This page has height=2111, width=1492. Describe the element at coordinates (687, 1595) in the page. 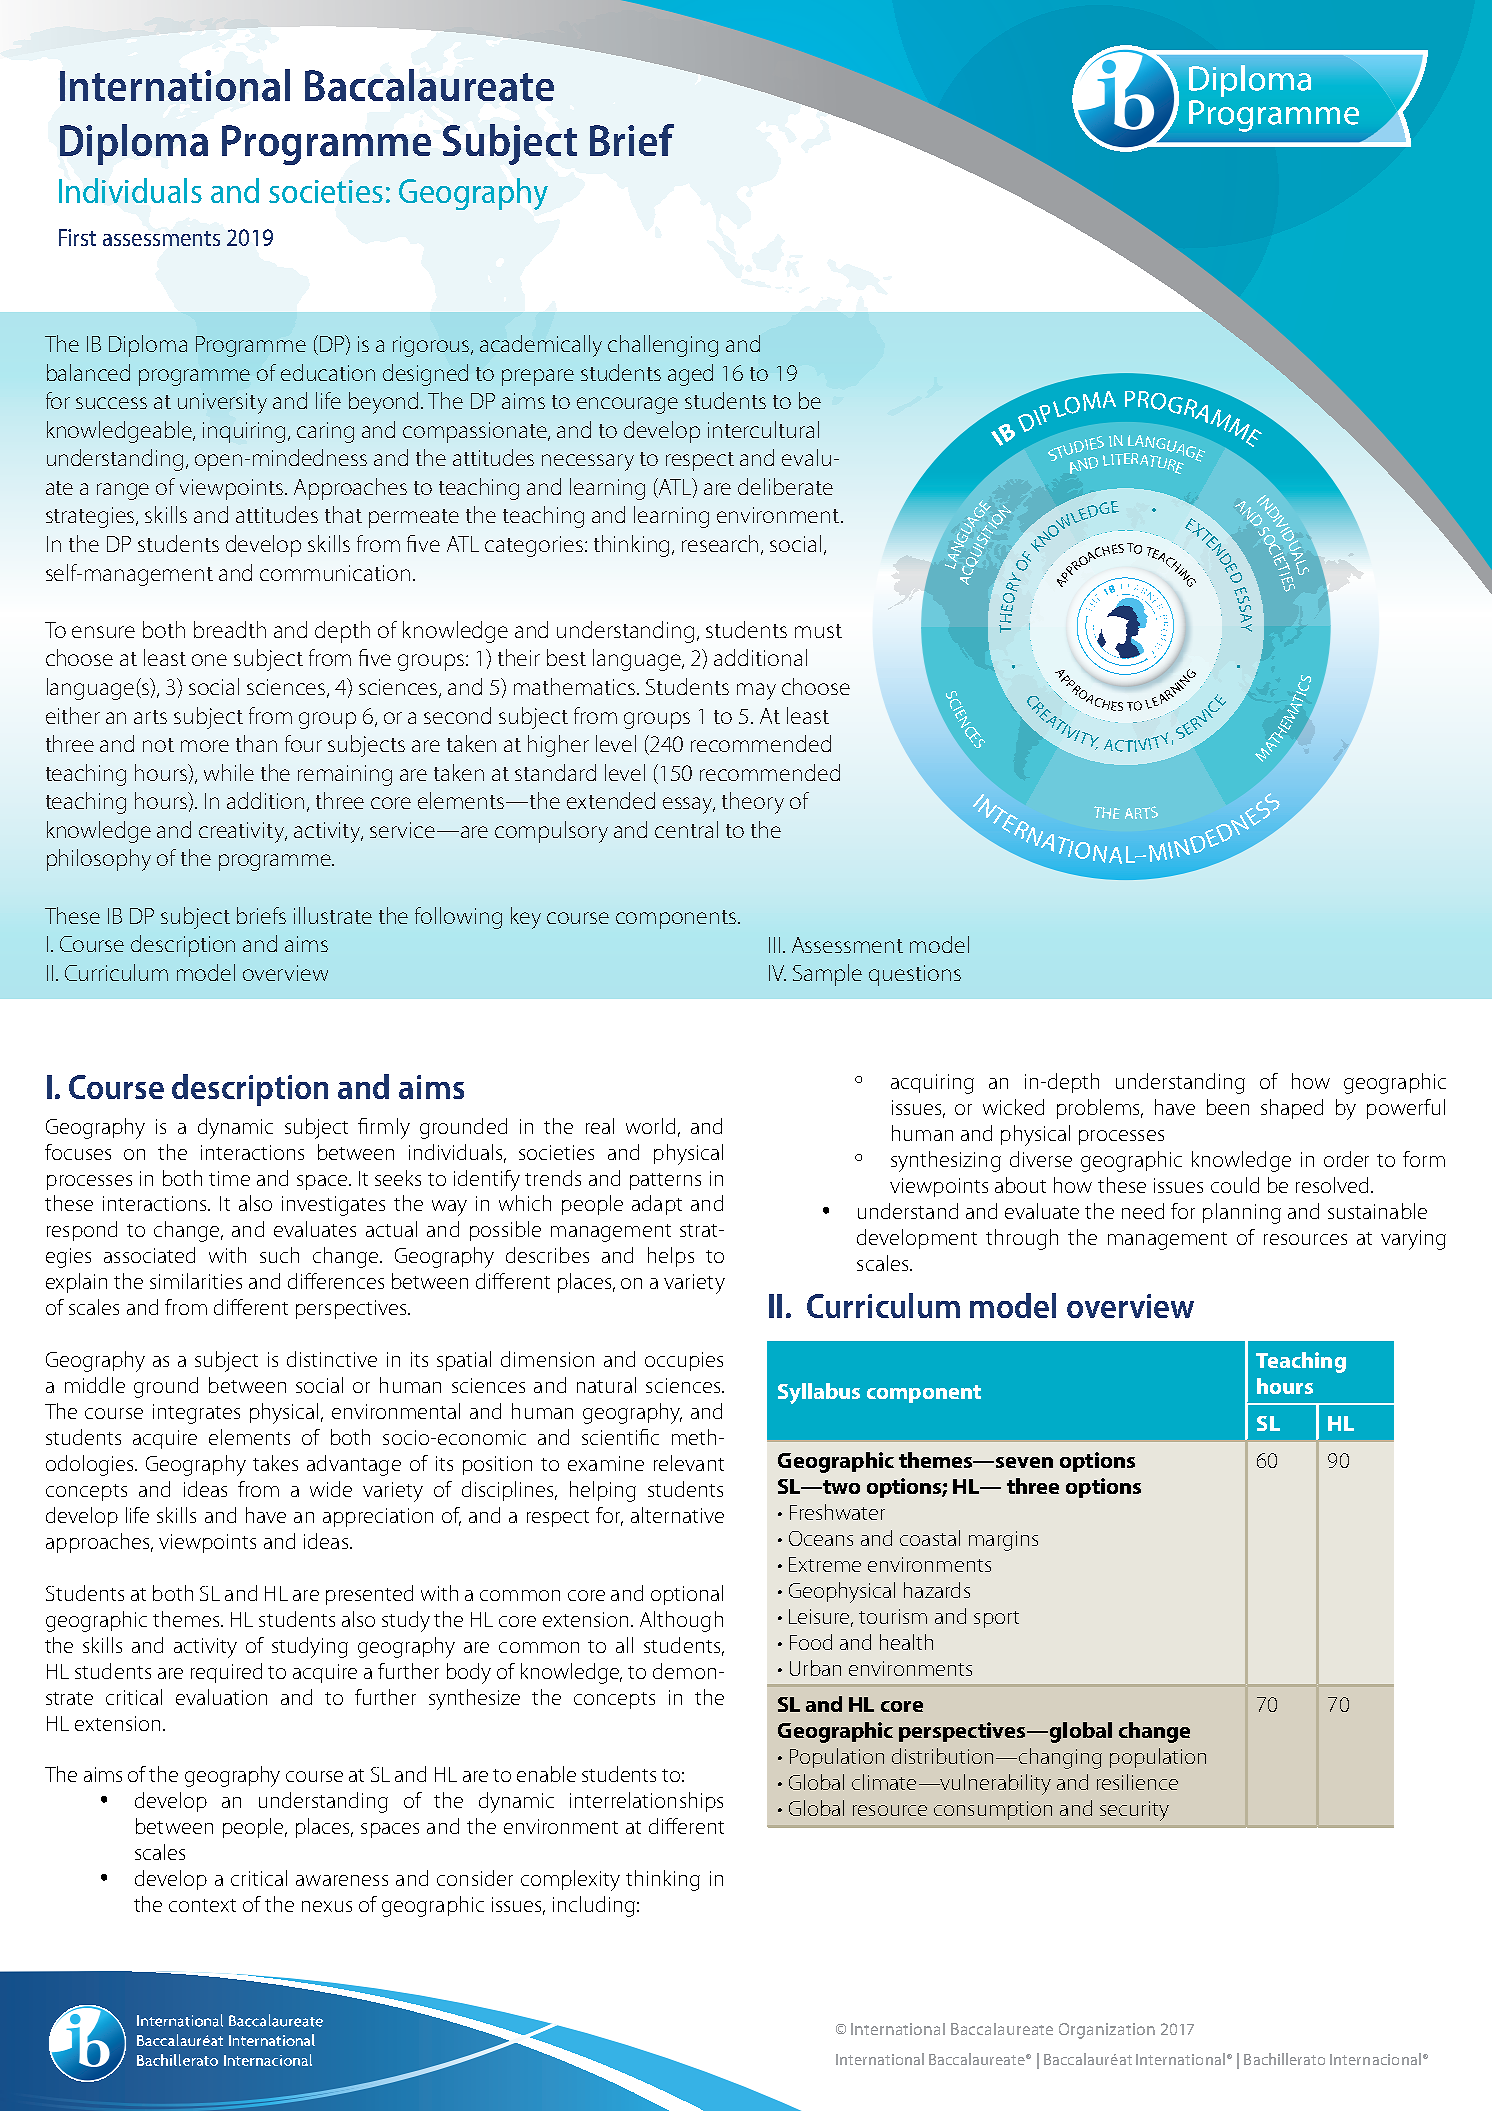

I see `optional` at that location.
